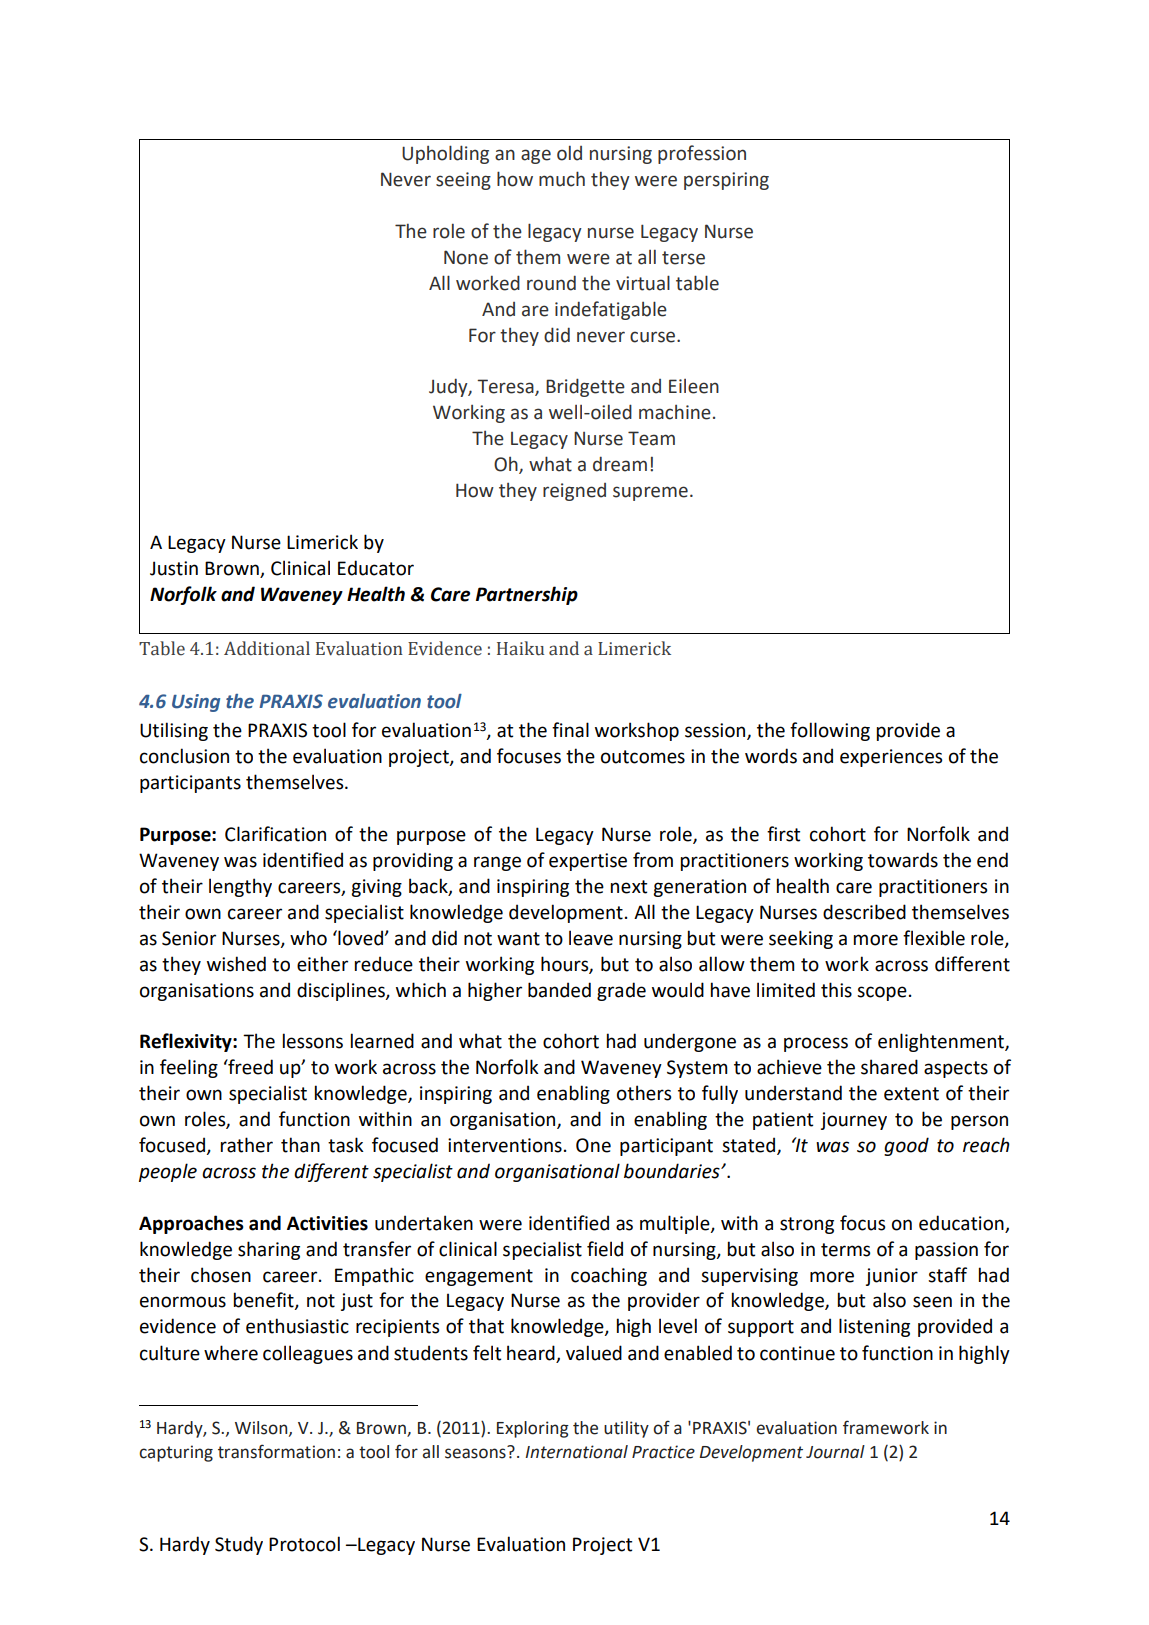 This page has height=1625, width=1149. I want to click on lessons, so click(313, 1041).
